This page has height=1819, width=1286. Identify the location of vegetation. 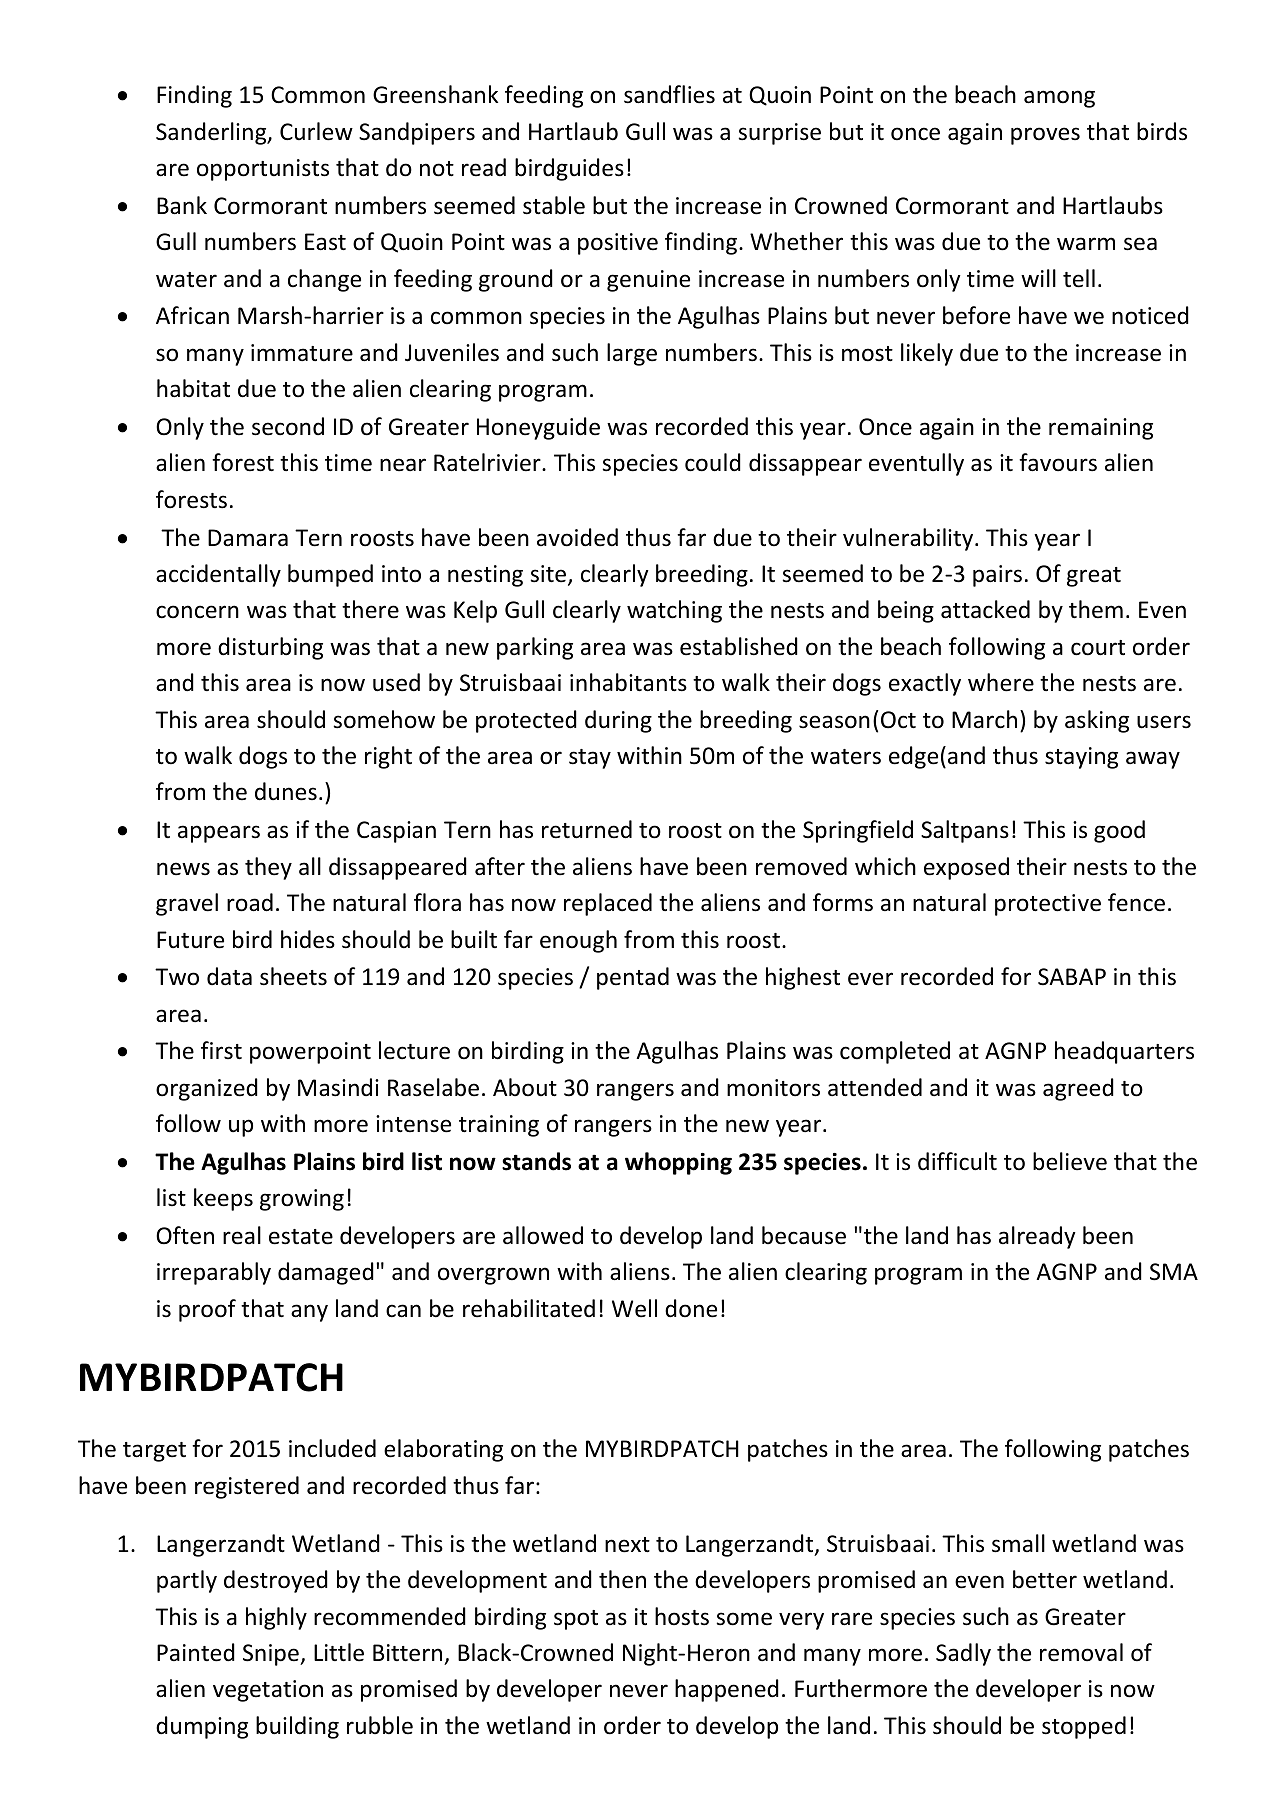
(268, 1691).
